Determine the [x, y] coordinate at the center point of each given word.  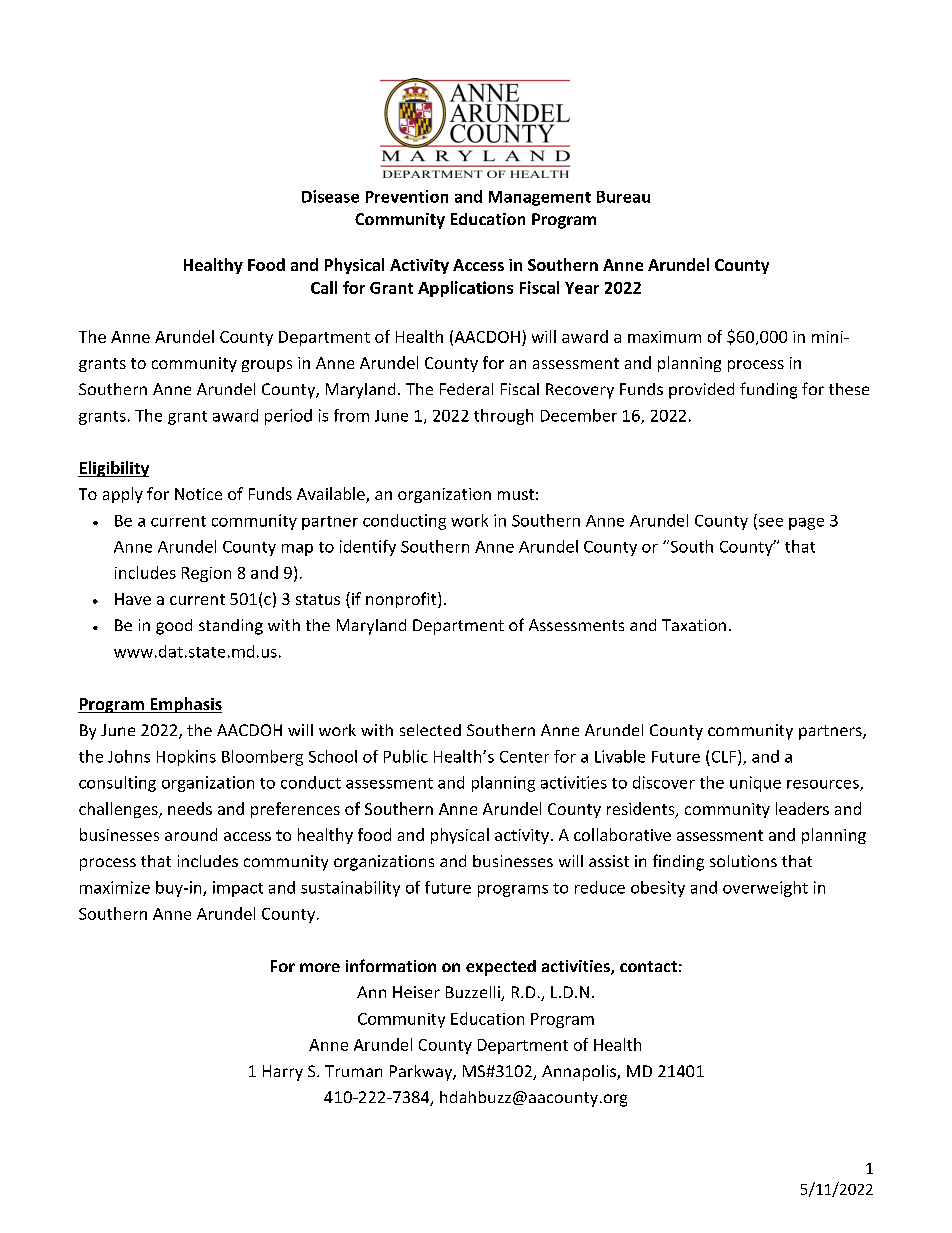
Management [540, 198]
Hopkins [186, 758]
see [769, 523]
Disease [330, 196]
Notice [198, 494]
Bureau [623, 197]
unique [755, 784]
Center [524, 757]
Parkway [422, 1073]
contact [648, 966]
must [516, 494]
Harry [283, 1073]
